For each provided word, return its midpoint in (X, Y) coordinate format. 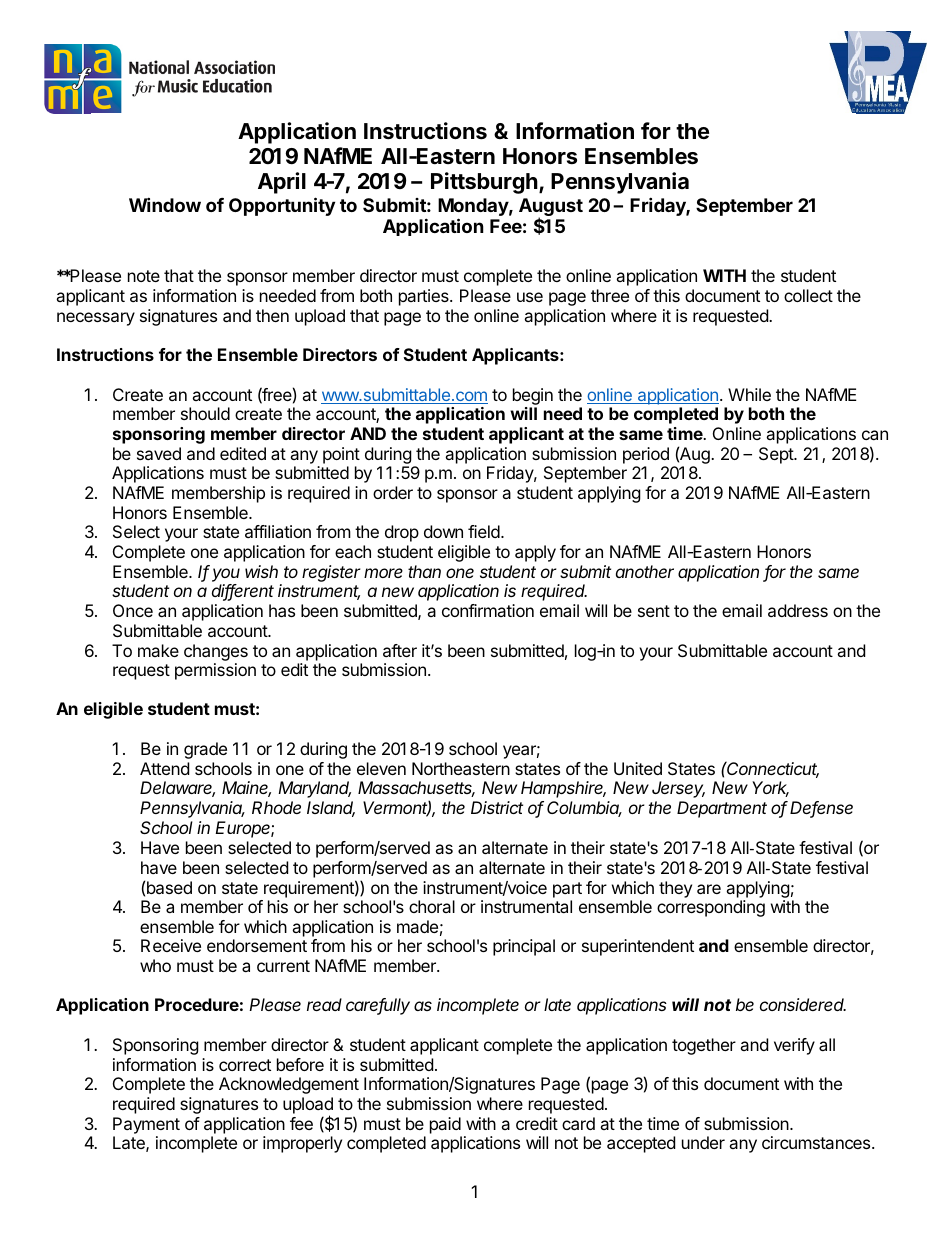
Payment (146, 1125)
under (703, 1142)
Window (165, 204)
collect (808, 295)
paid (445, 1125)
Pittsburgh (484, 183)
